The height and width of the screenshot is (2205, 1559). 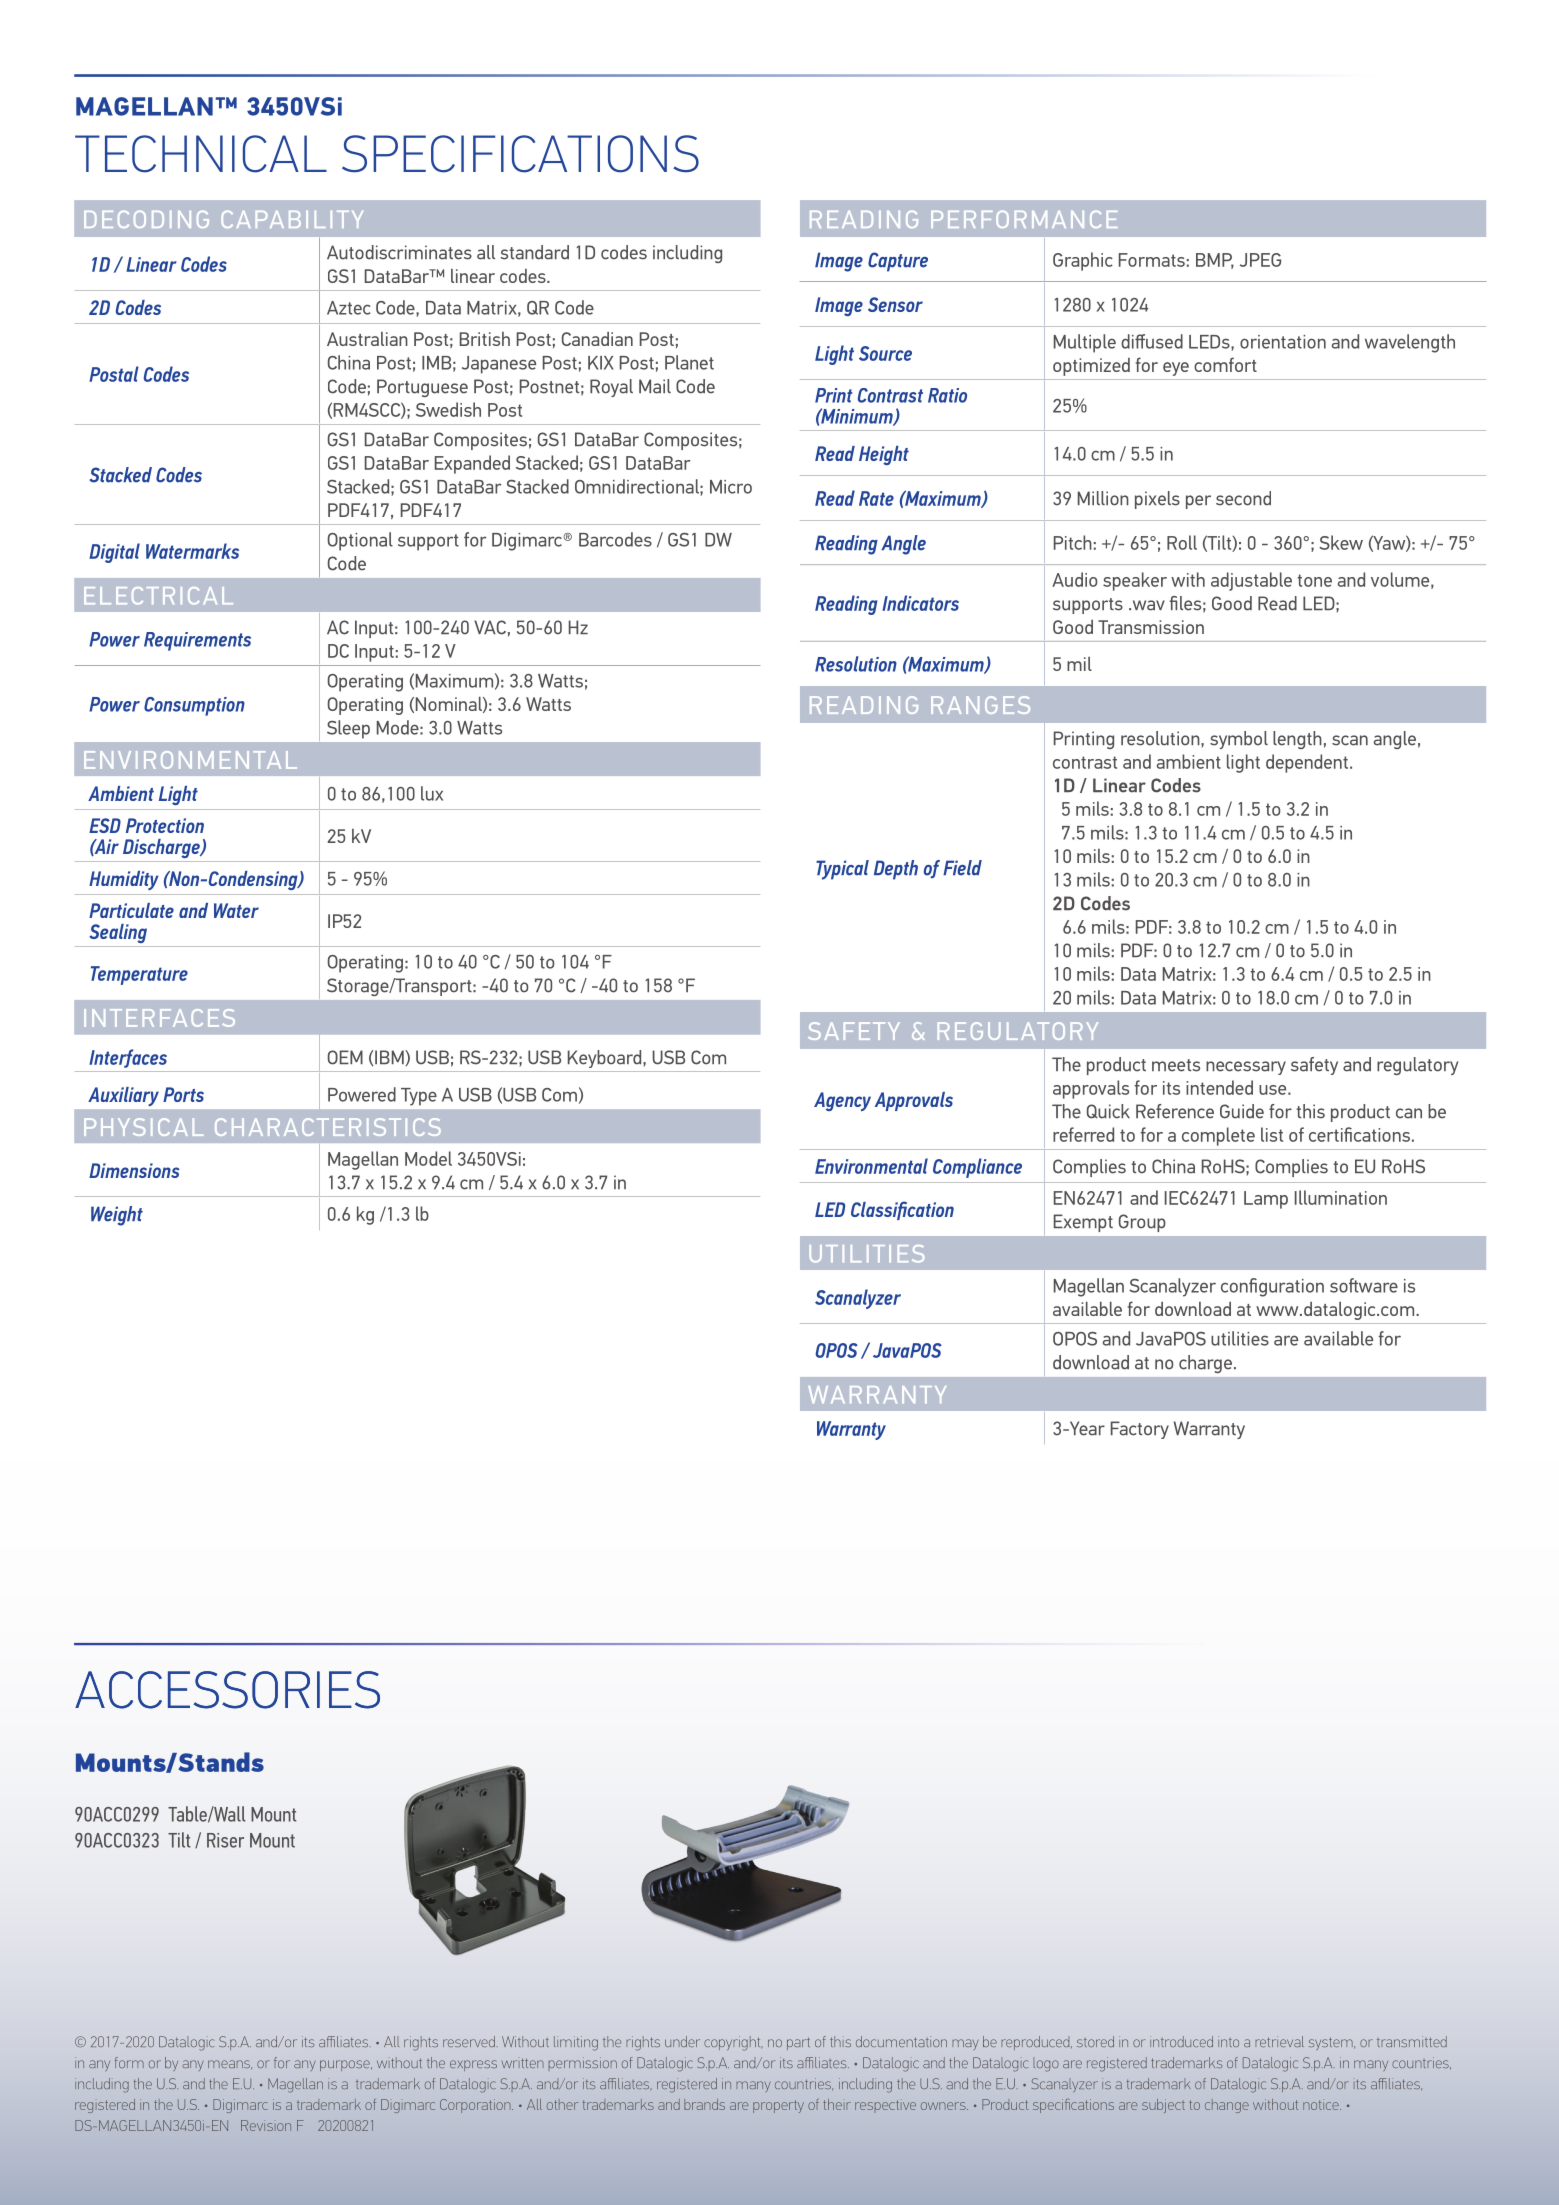 I want to click on Weight, so click(x=117, y=1216).
